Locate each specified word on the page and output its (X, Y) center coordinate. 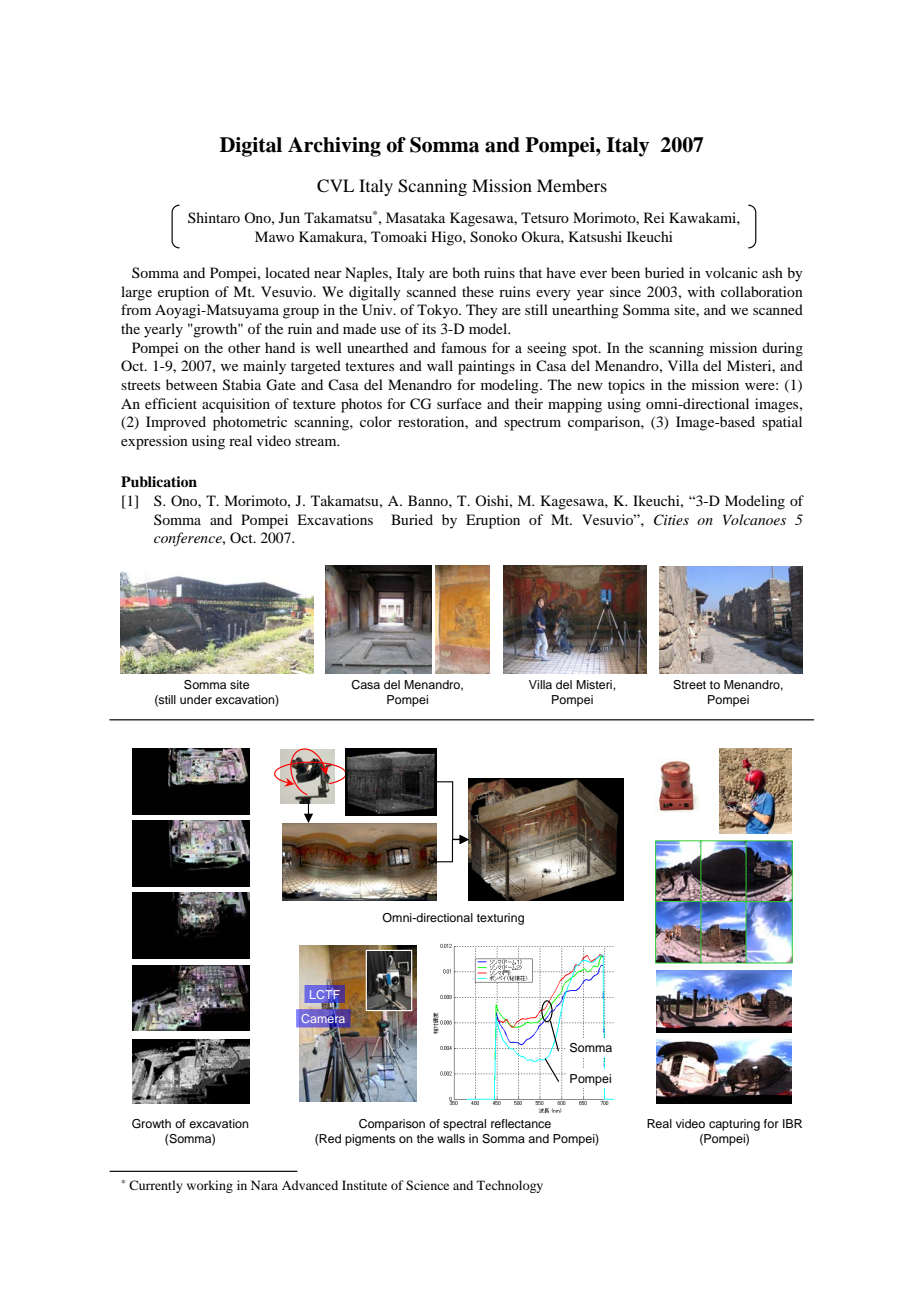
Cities (671, 520)
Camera (324, 1020)
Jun (289, 217)
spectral (464, 1125)
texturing (500, 919)
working (210, 1186)
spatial (782, 423)
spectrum (532, 424)
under (196, 699)
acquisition (236, 405)
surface (459, 403)
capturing (734, 1125)
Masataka (415, 217)
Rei (654, 217)
